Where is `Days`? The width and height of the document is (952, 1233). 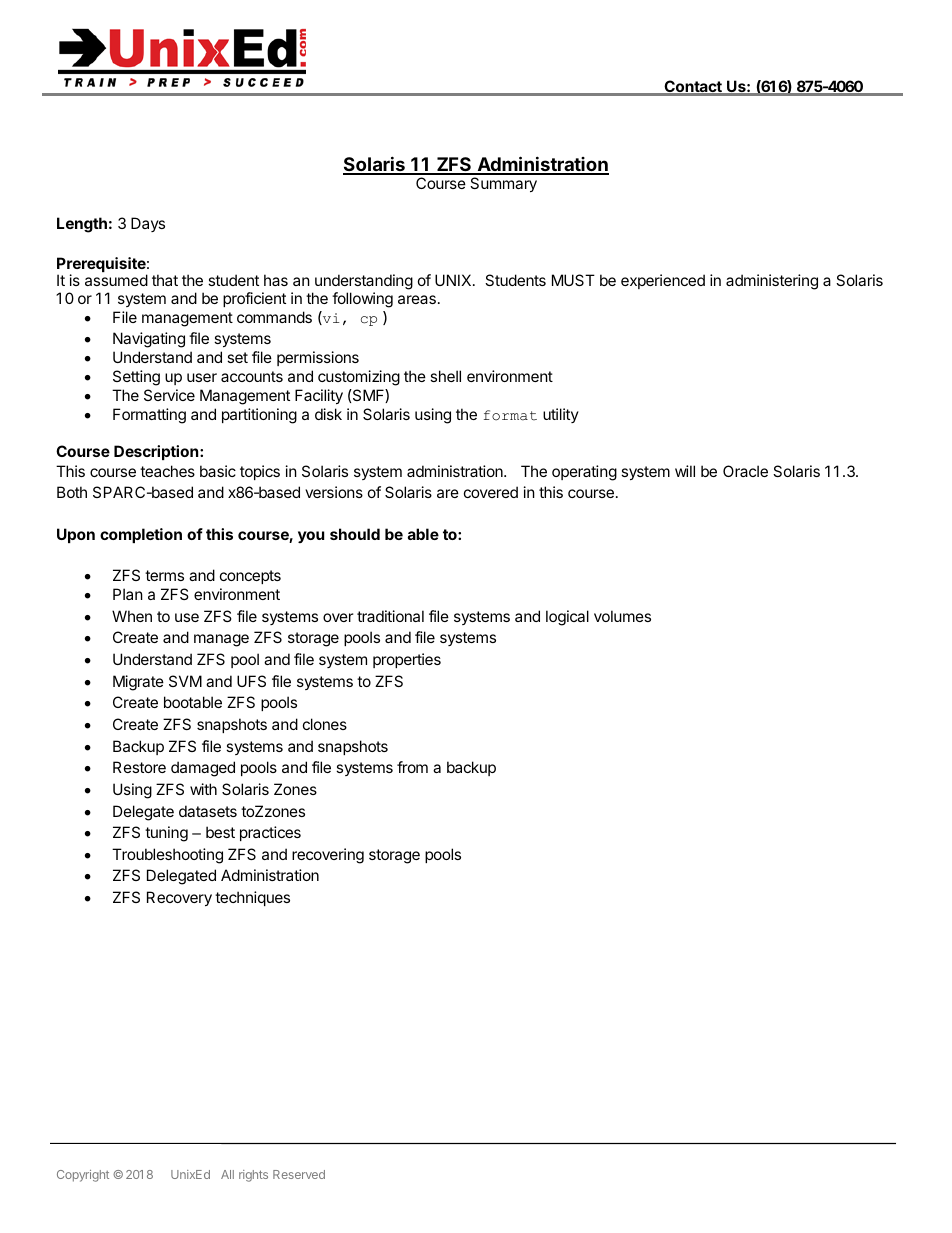
Days is located at coordinates (148, 224).
